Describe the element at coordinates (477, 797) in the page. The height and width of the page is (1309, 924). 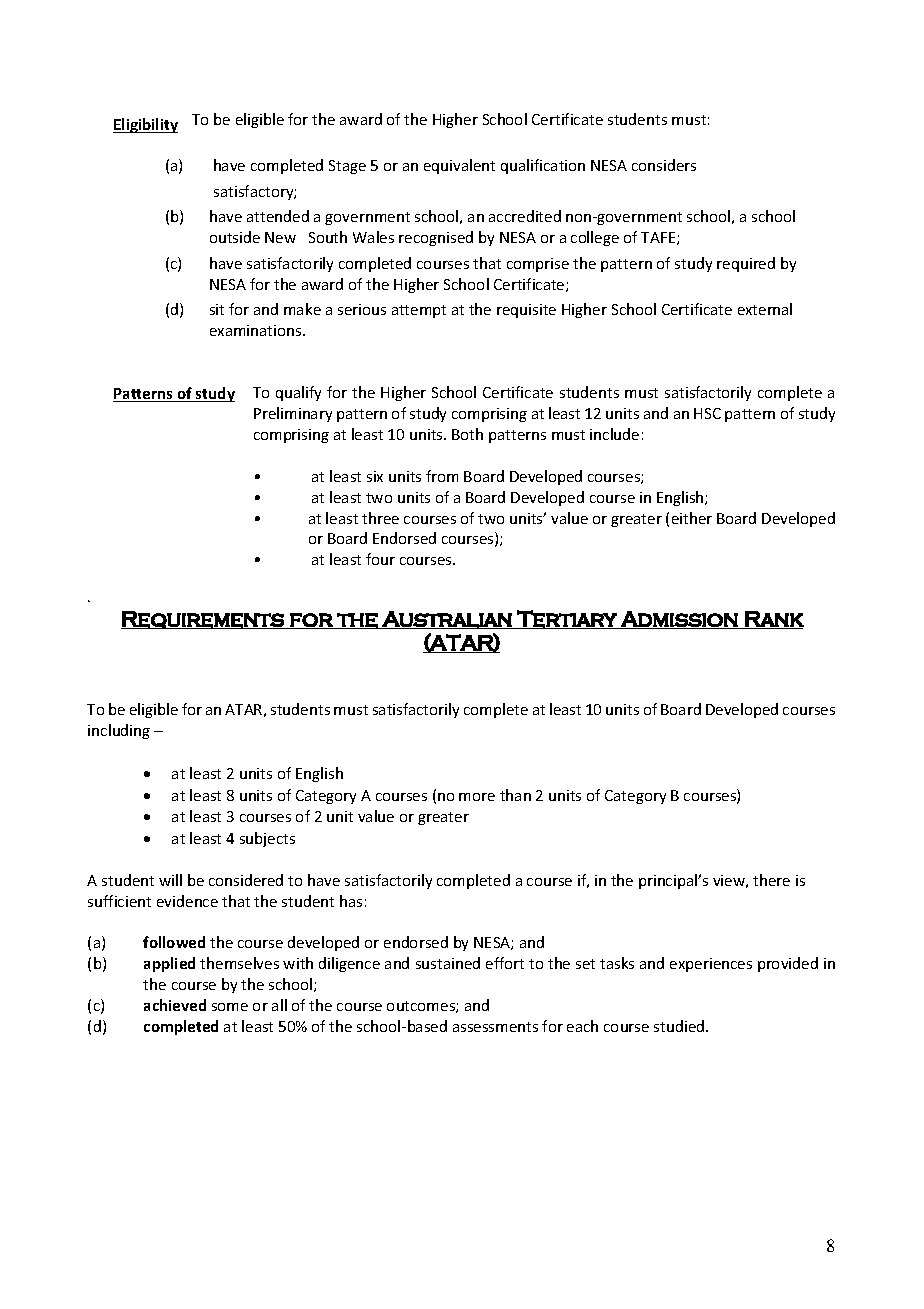
I see `more` at that location.
